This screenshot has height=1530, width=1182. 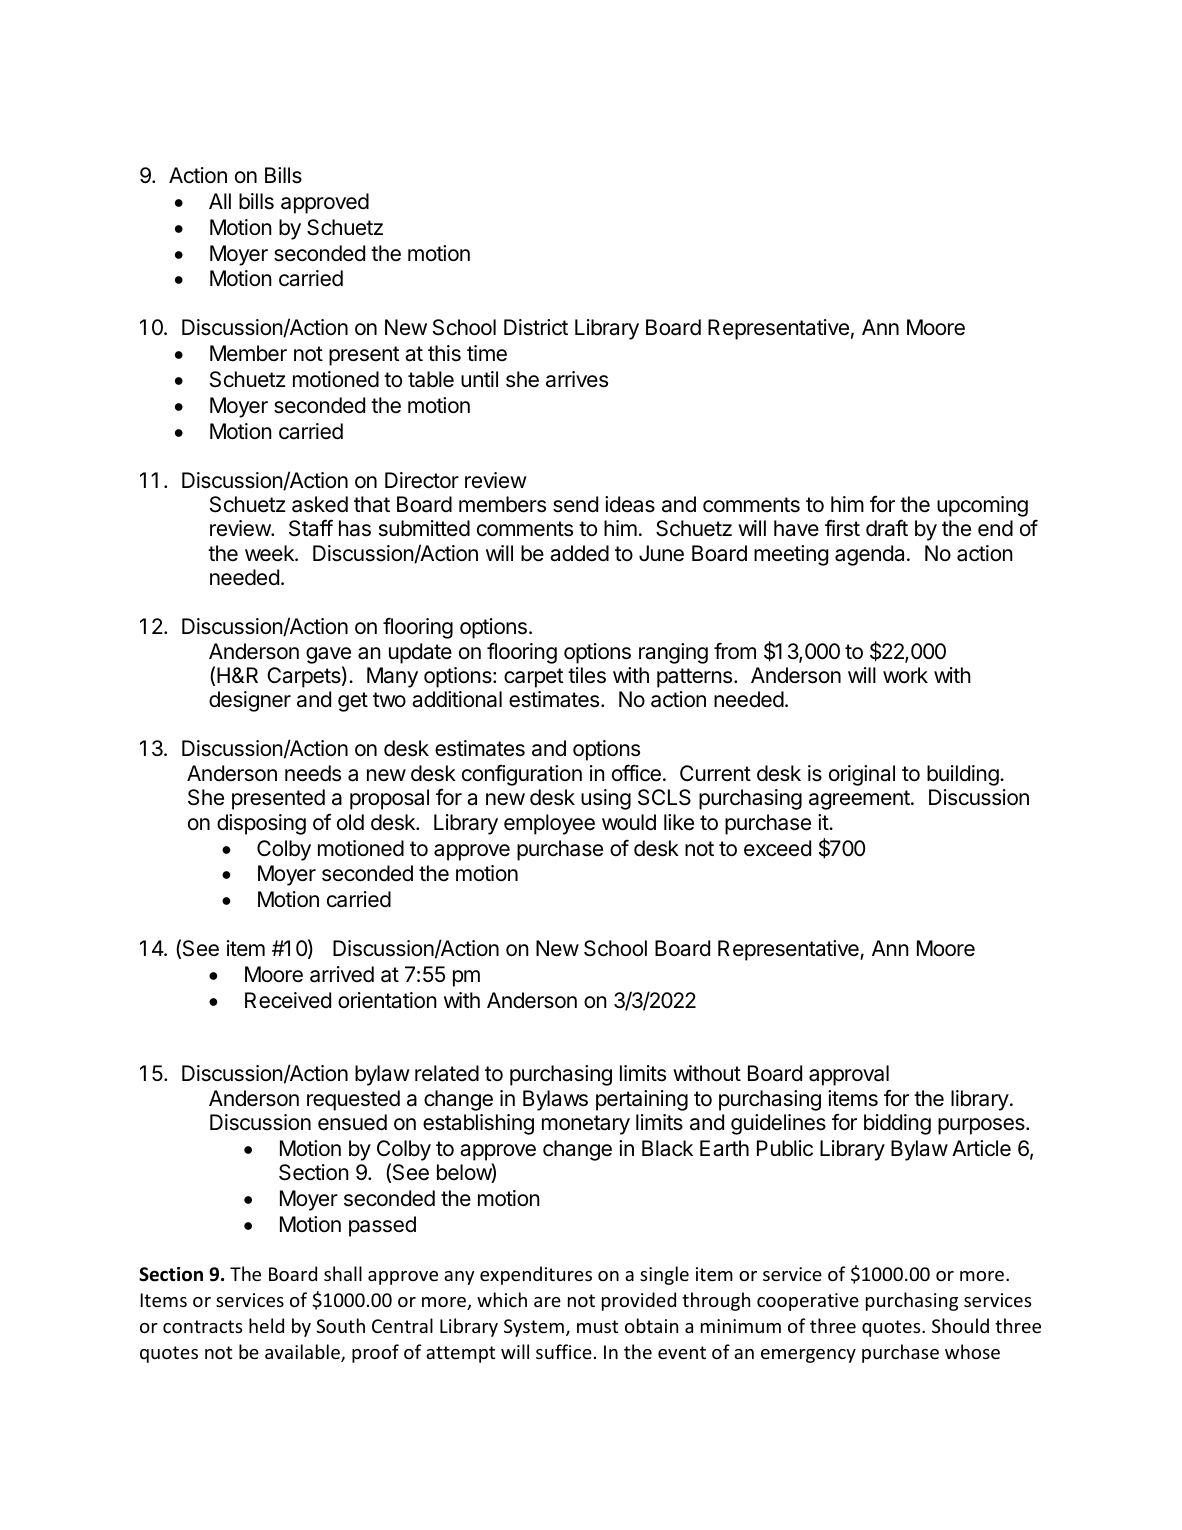 I want to click on added, so click(x=579, y=553).
